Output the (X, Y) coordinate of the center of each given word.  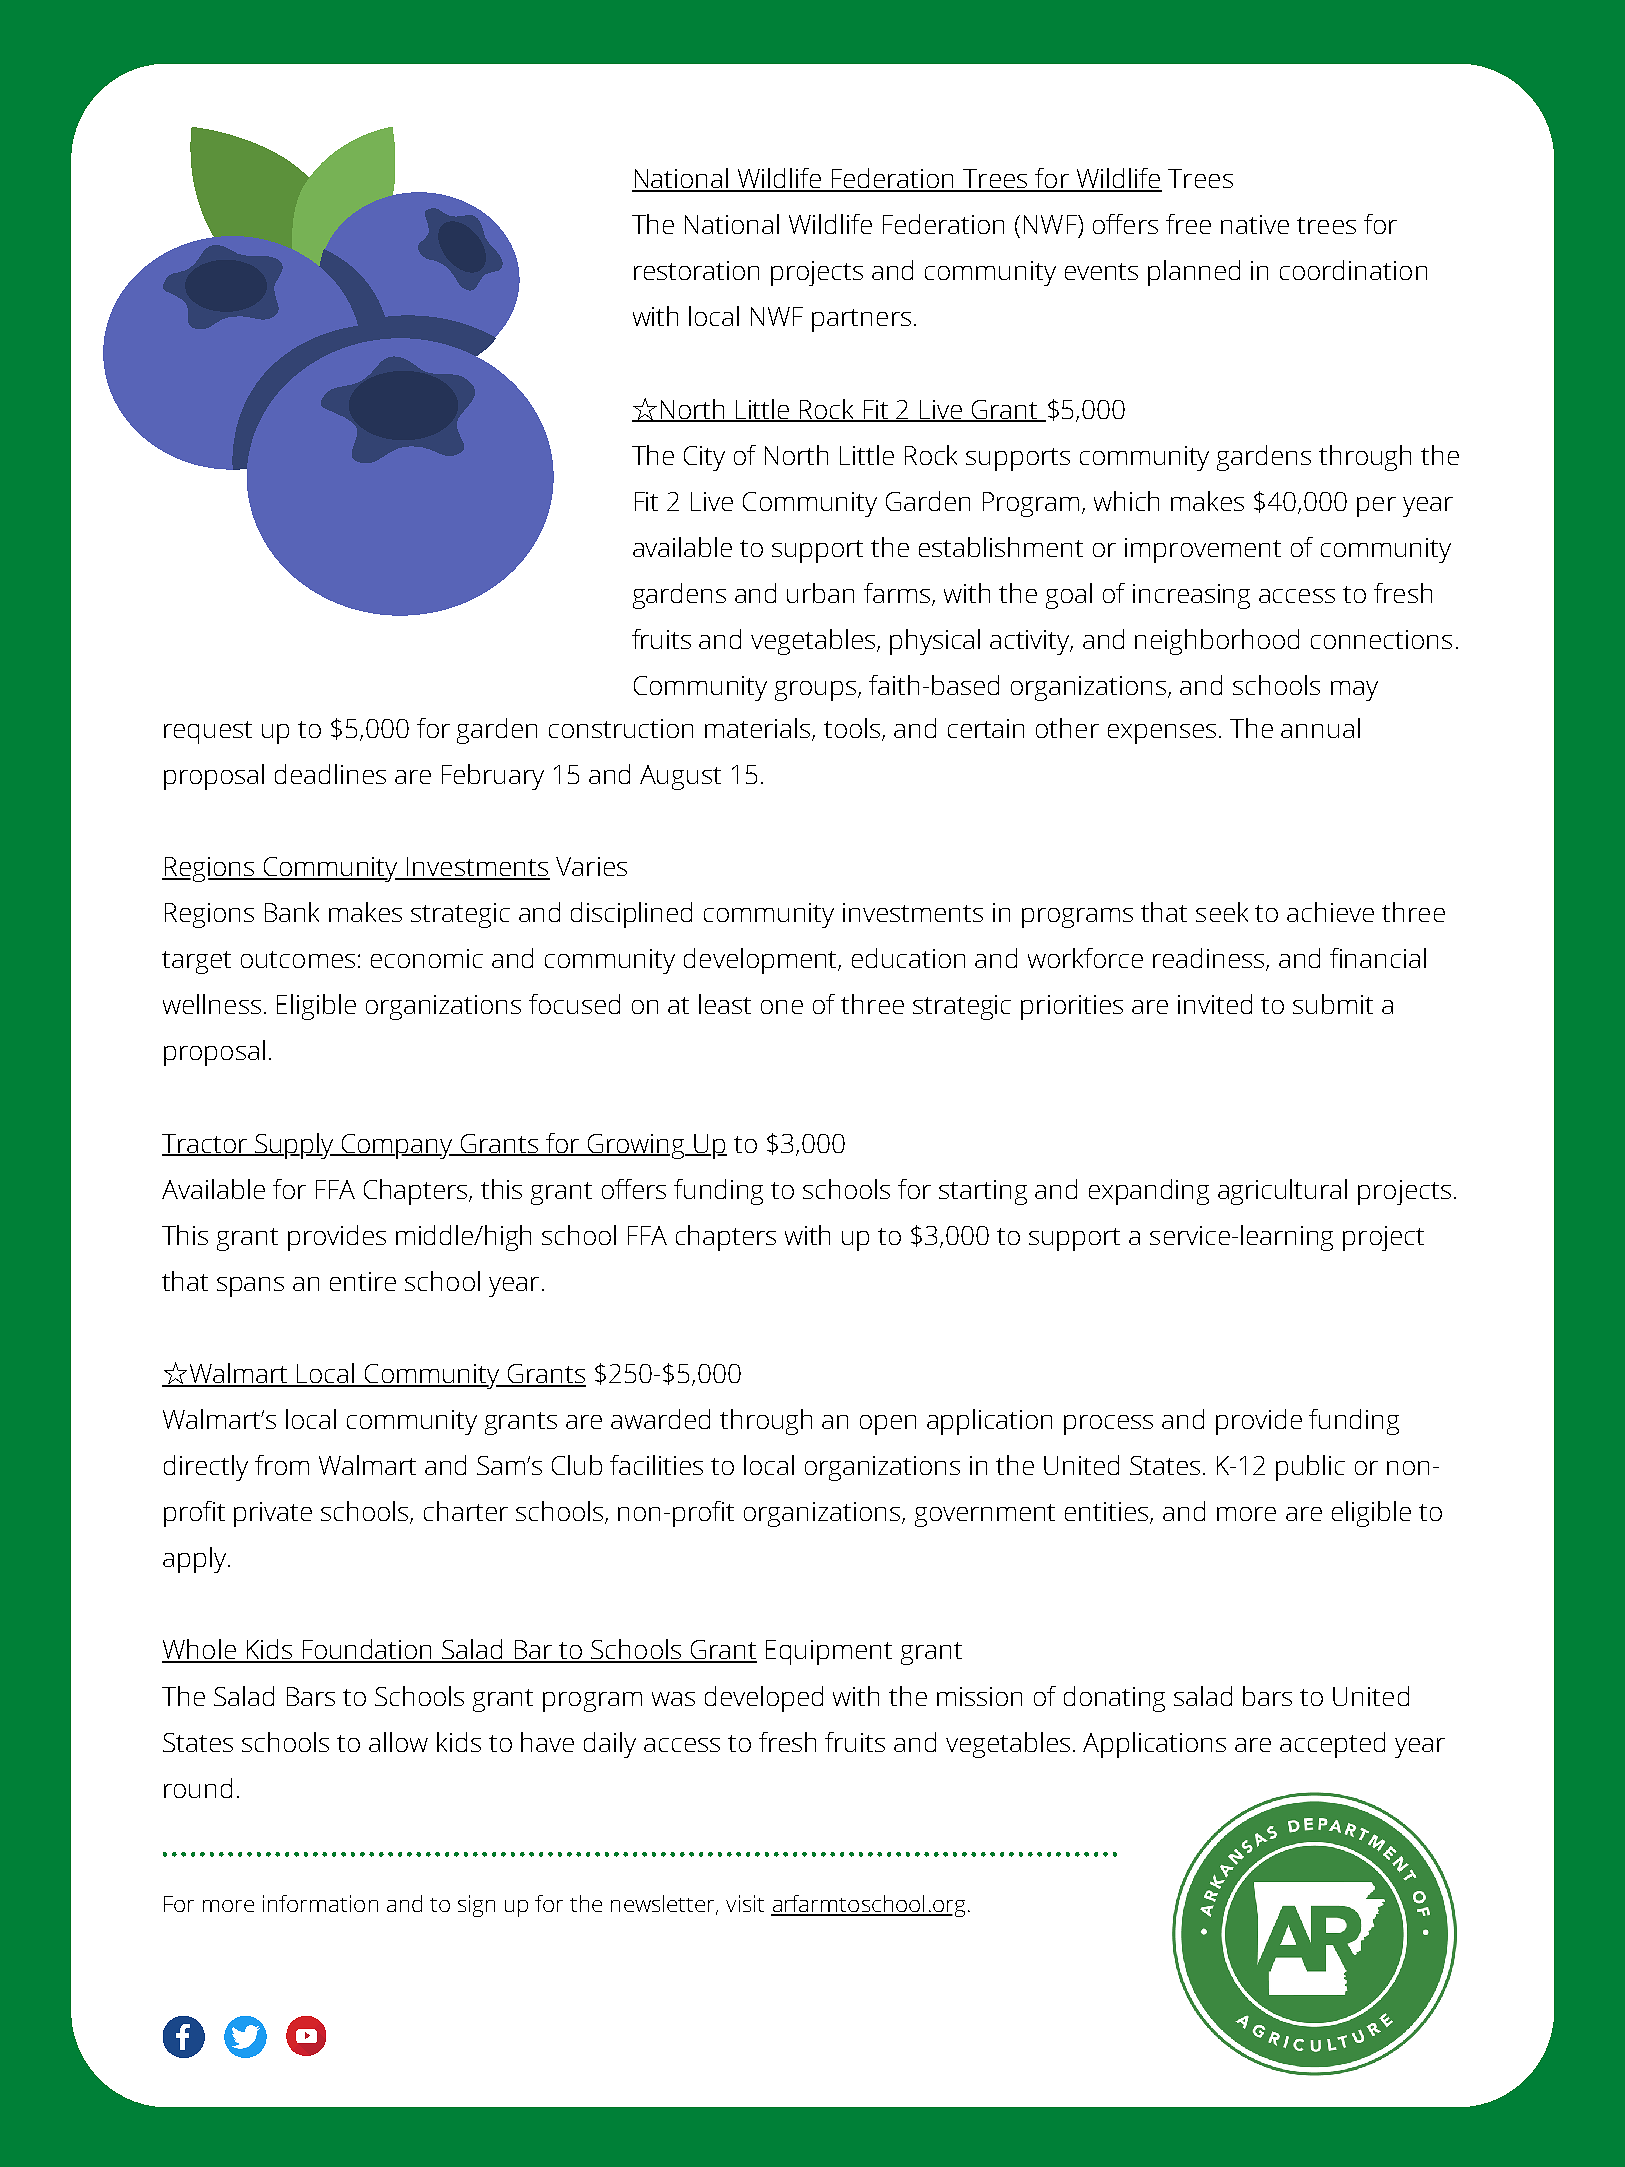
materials (759, 729)
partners (861, 320)
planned (1194, 273)
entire (363, 1281)
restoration (696, 270)
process (1108, 1425)
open (888, 1425)
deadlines (330, 774)
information (320, 1903)
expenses (1162, 734)
